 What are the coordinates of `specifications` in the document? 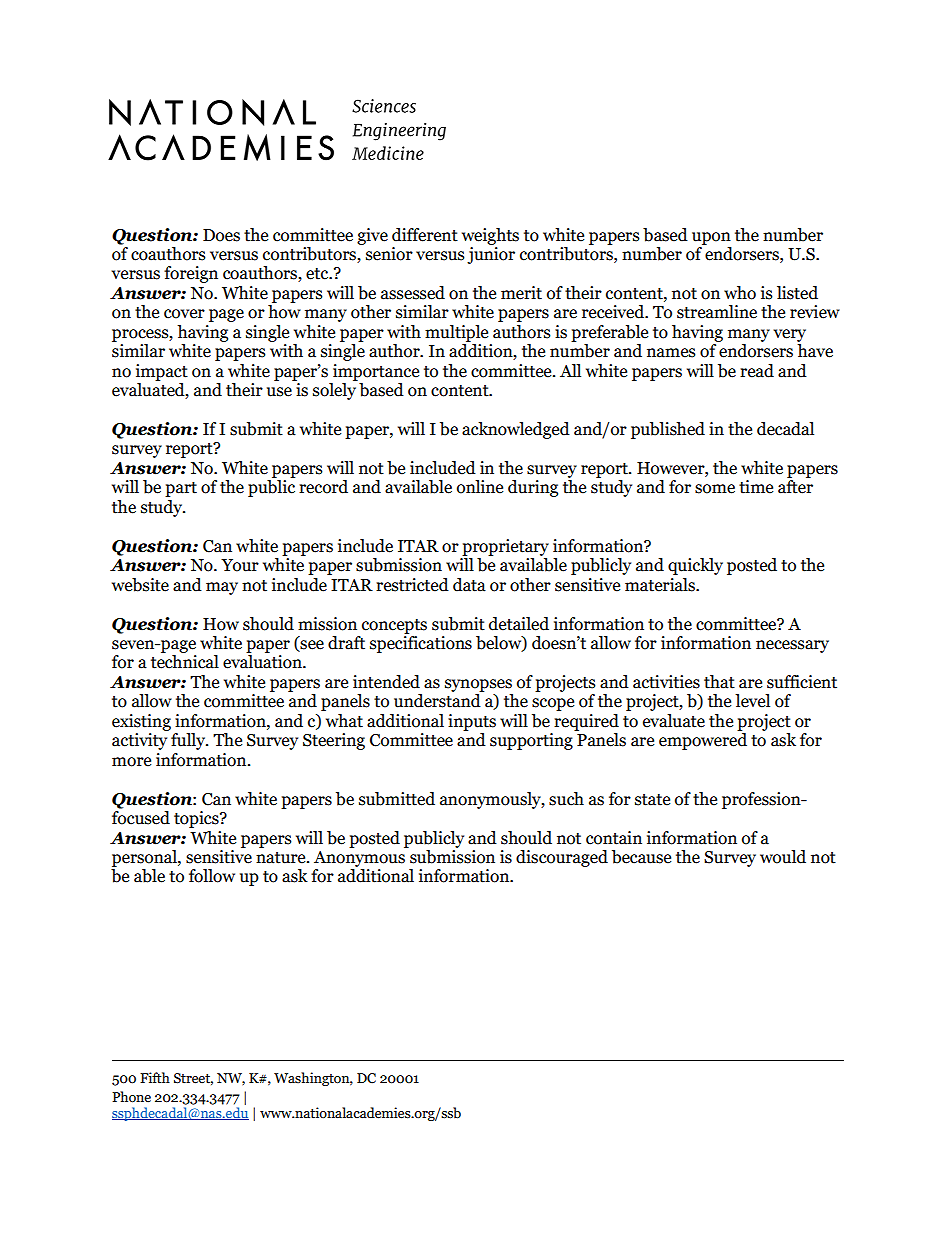 It's located at (421, 644).
